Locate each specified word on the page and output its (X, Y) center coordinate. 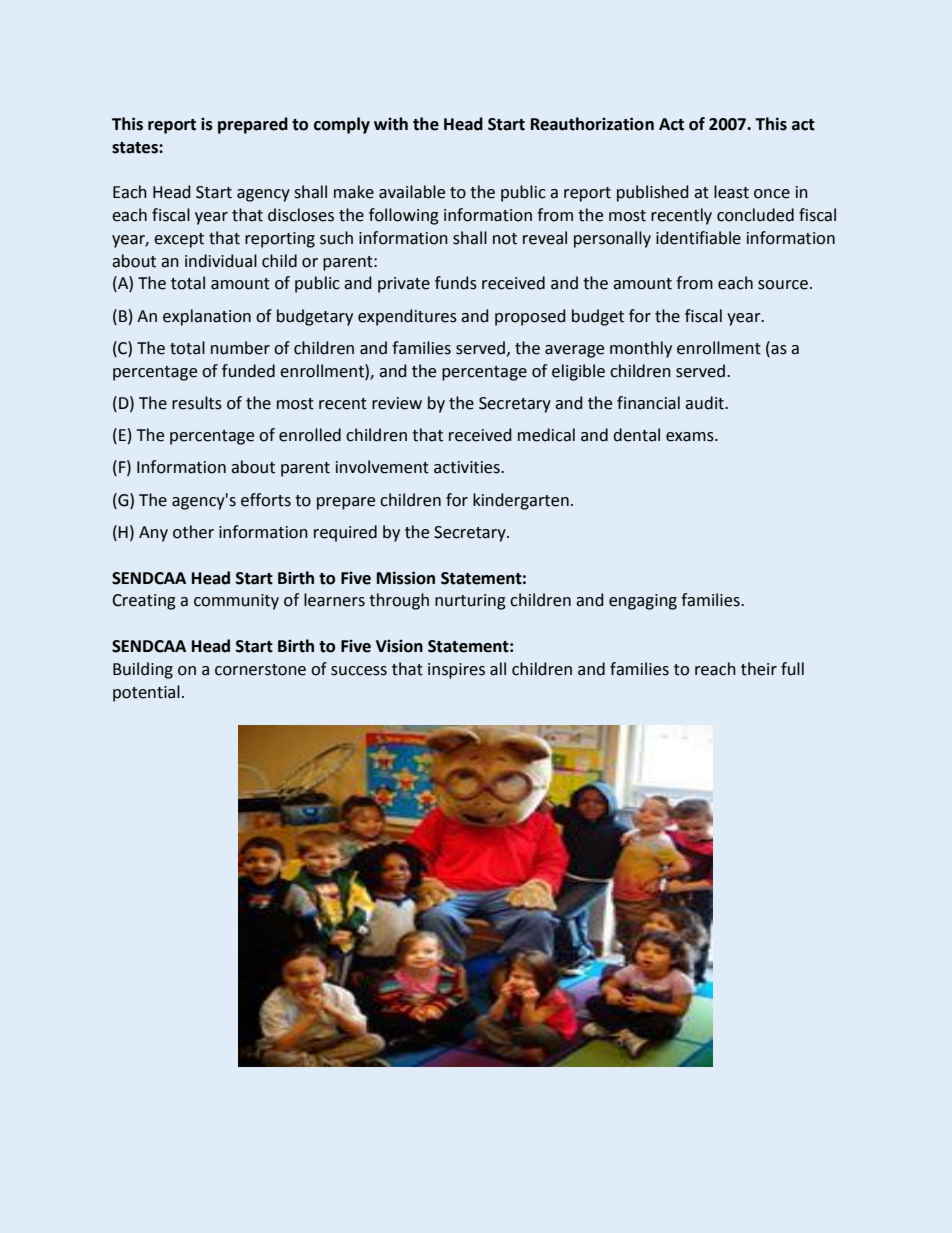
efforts (266, 500)
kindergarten (521, 501)
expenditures (407, 317)
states (136, 148)
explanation (207, 317)
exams (691, 437)
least (731, 192)
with (391, 124)
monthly (641, 349)
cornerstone (260, 670)
